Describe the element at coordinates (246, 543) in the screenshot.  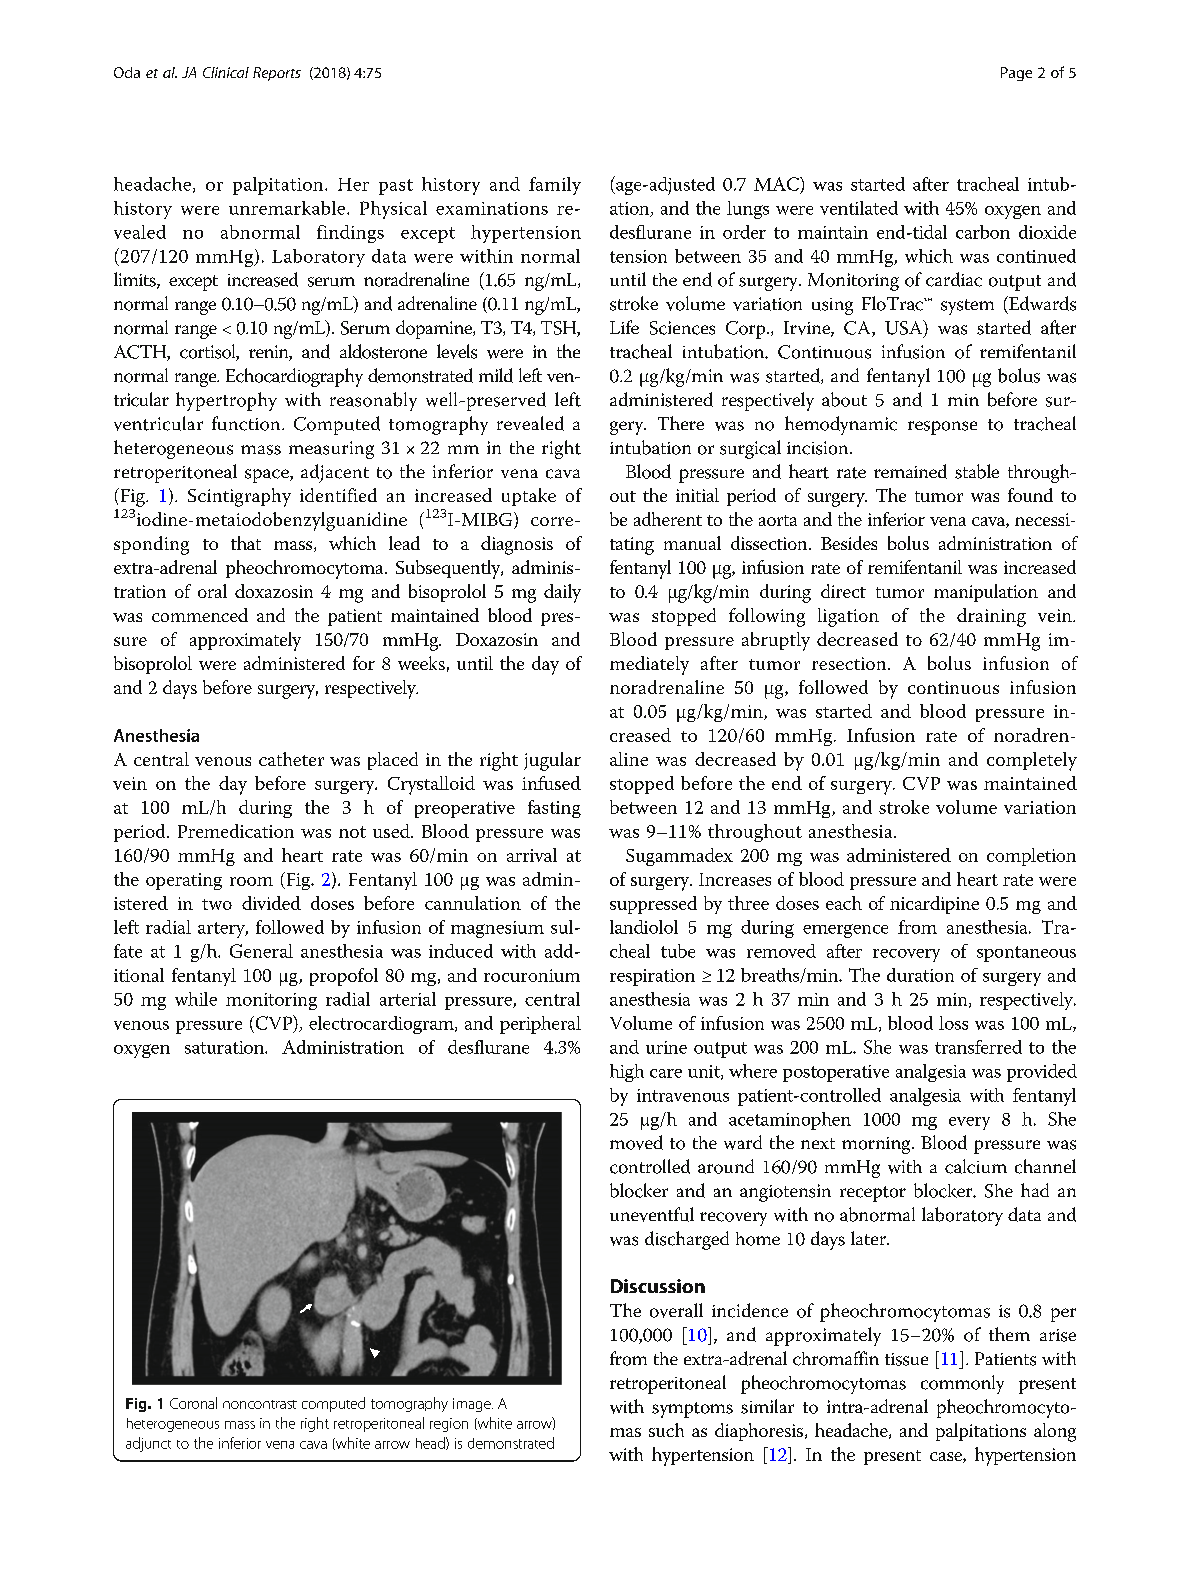
I see `that` at that location.
